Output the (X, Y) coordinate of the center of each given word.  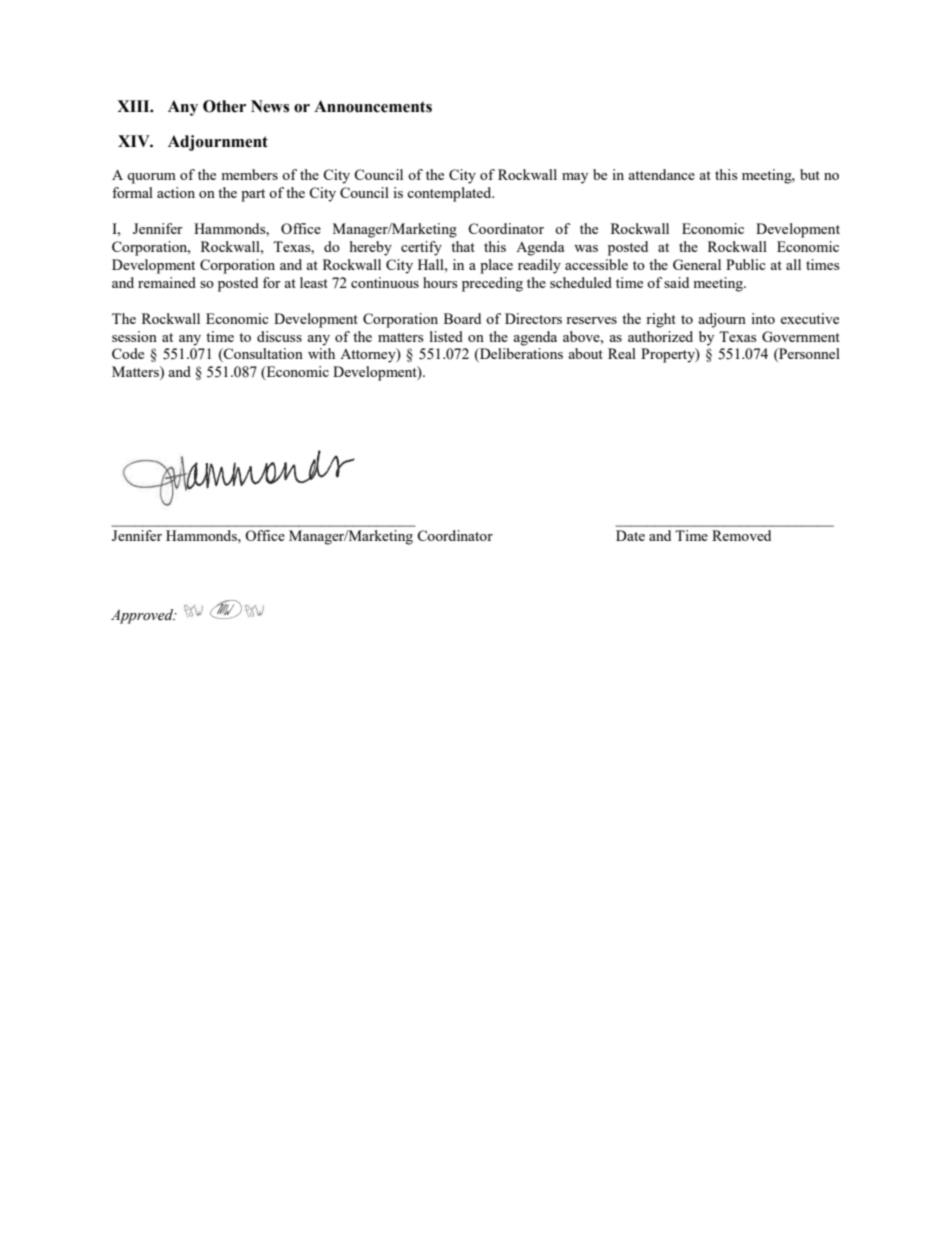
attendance (661, 174)
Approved (143, 616)
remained (167, 282)
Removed (741, 535)
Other (224, 106)
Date (630, 535)
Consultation (262, 355)
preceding (492, 284)
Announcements (373, 106)
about (585, 353)
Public (746, 264)
